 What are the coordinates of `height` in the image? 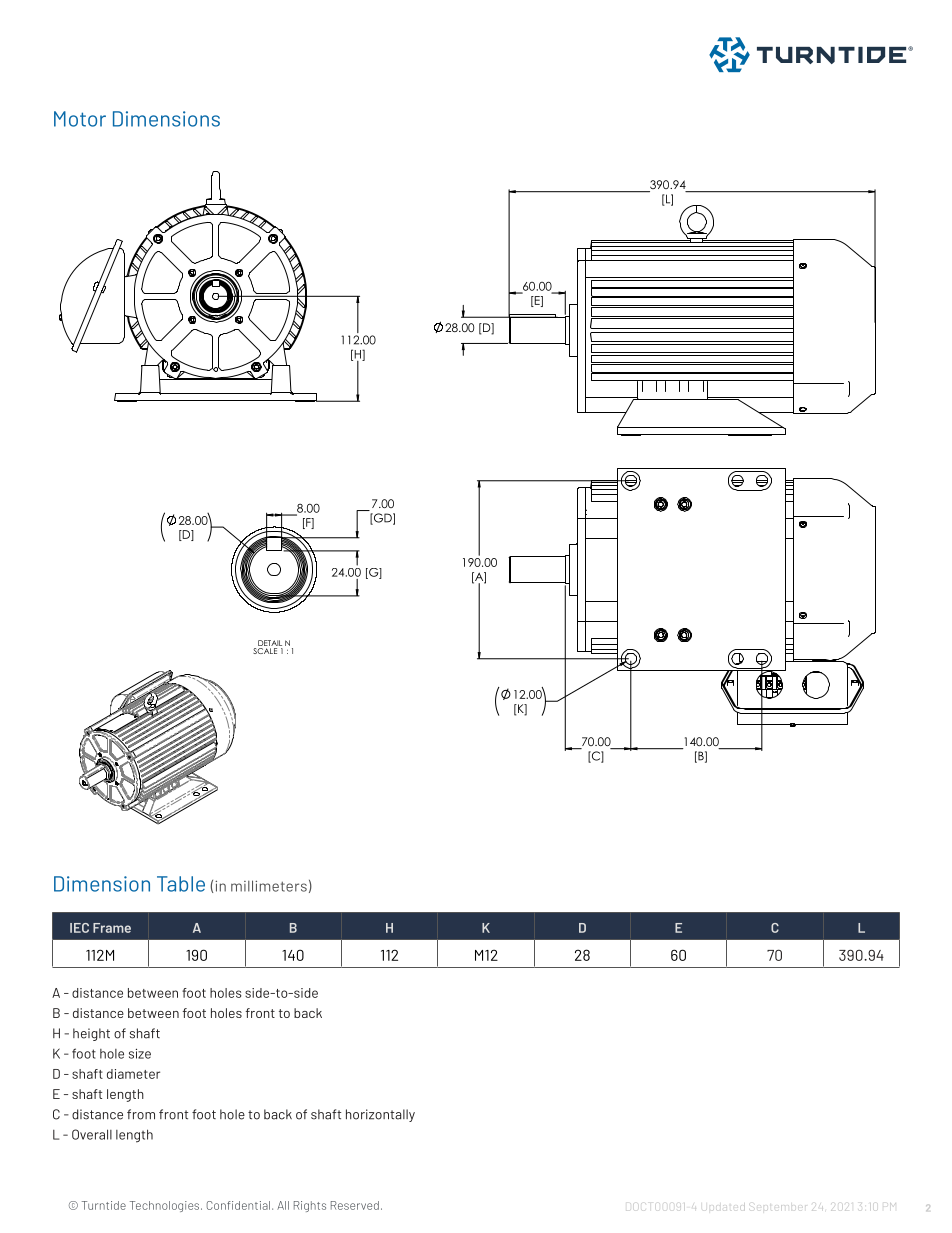 It's located at (91, 1034).
